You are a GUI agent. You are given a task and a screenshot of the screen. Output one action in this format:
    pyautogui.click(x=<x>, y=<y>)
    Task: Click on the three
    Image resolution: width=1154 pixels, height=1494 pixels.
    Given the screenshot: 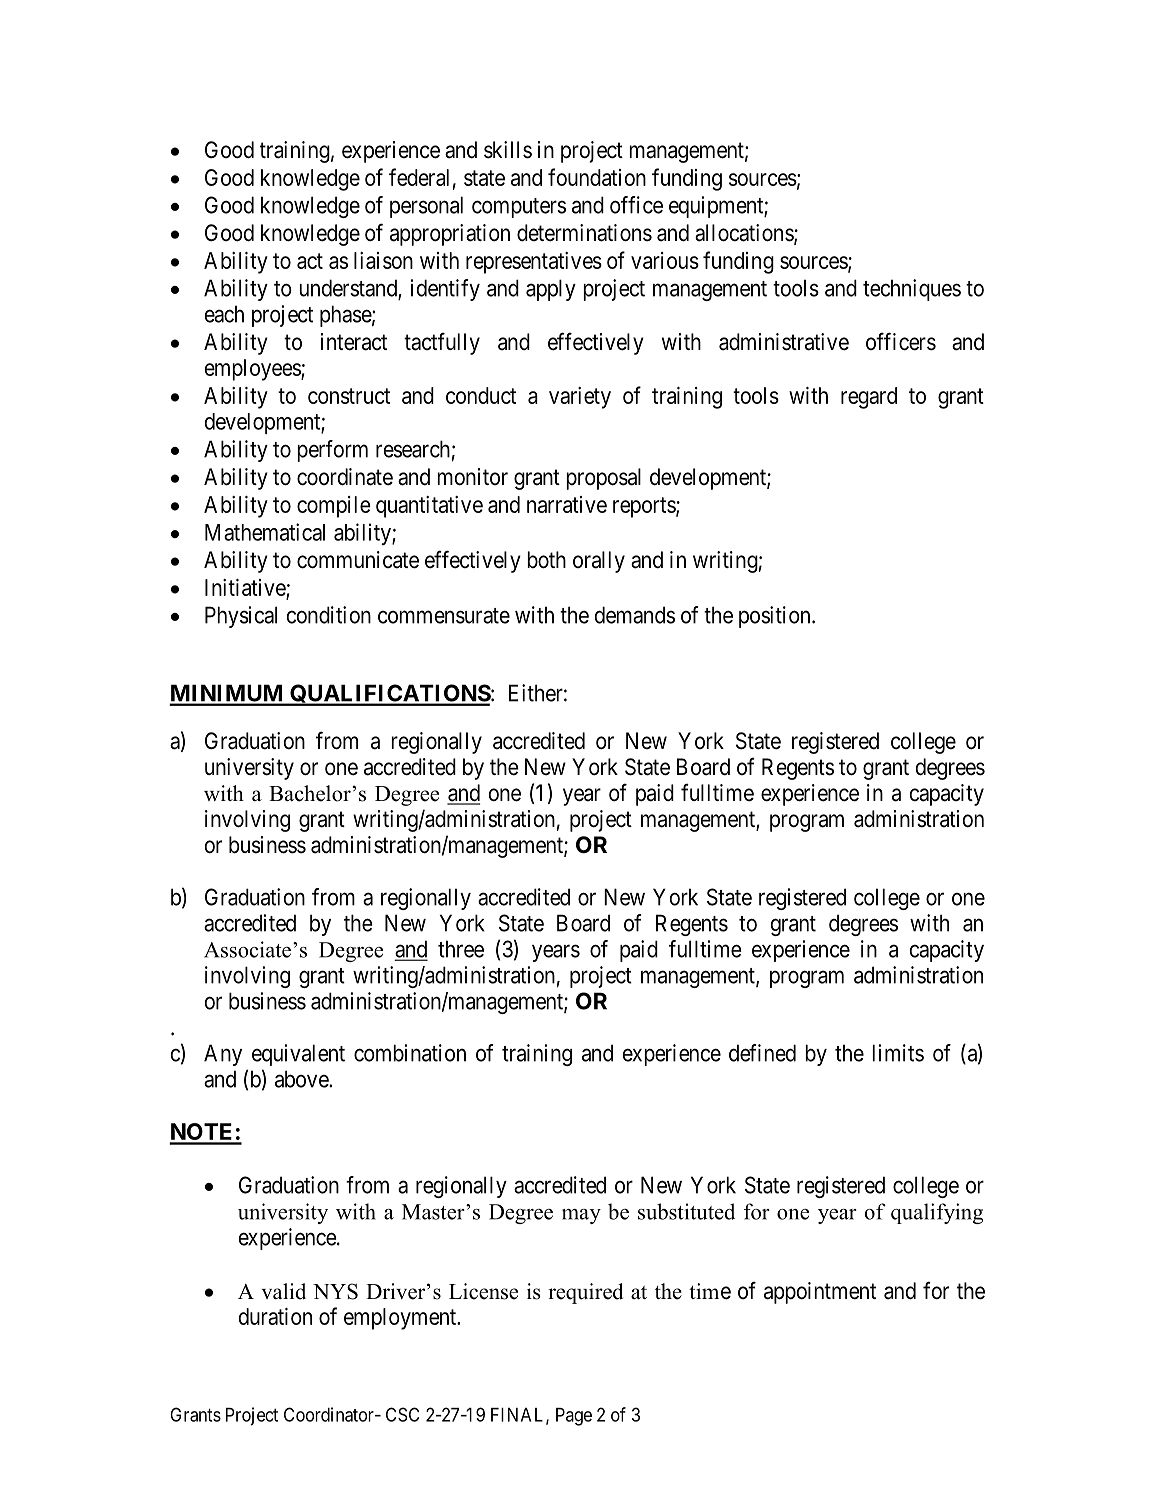 What is the action you would take?
    pyautogui.click(x=461, y=949)
